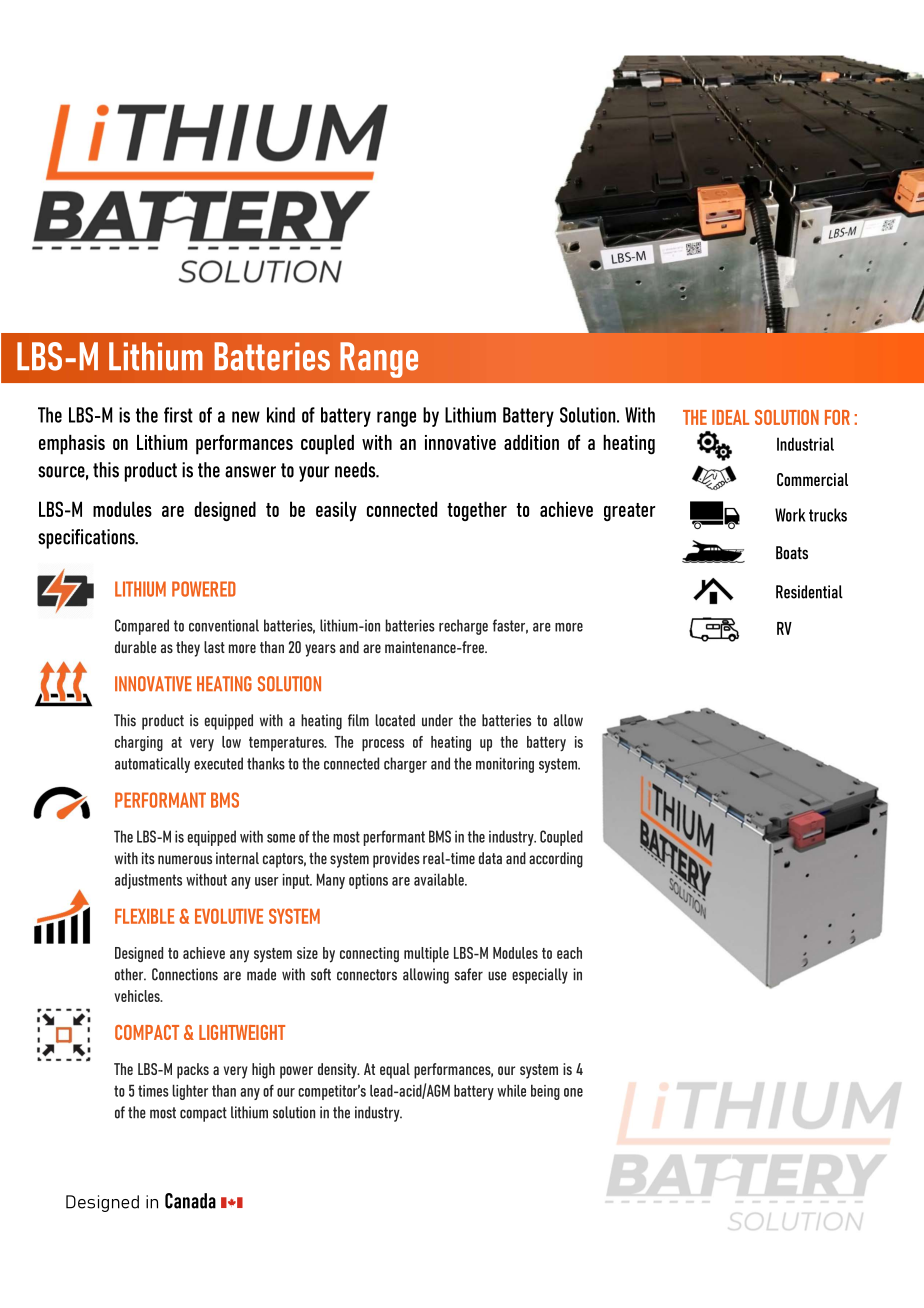 This image has width=924, height=1308. What do you see at coordinates (152, 765) in the image?
I see `automatically` at bounding box center [152, 765].
